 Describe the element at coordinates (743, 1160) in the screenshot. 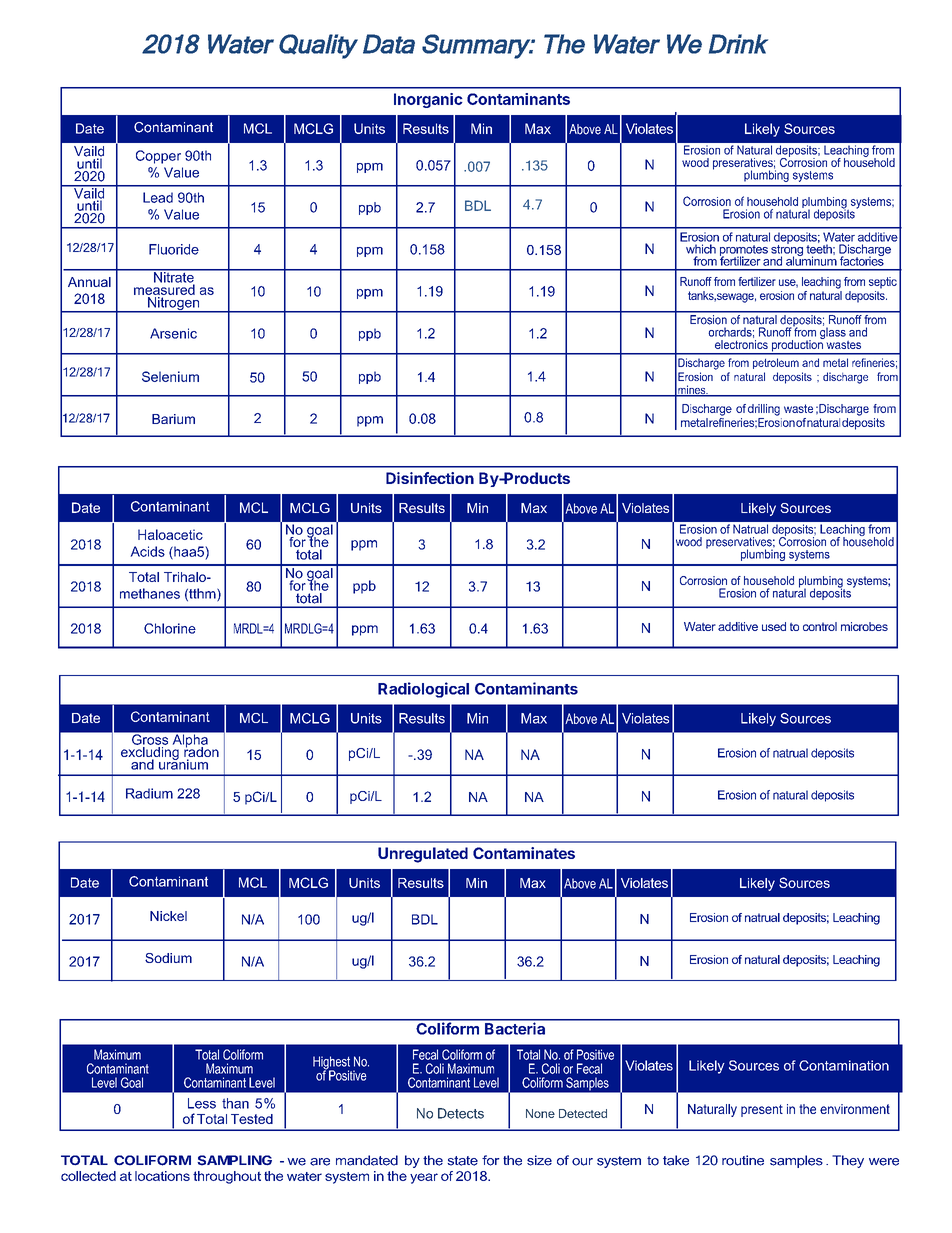

I see `routine` at that location.
